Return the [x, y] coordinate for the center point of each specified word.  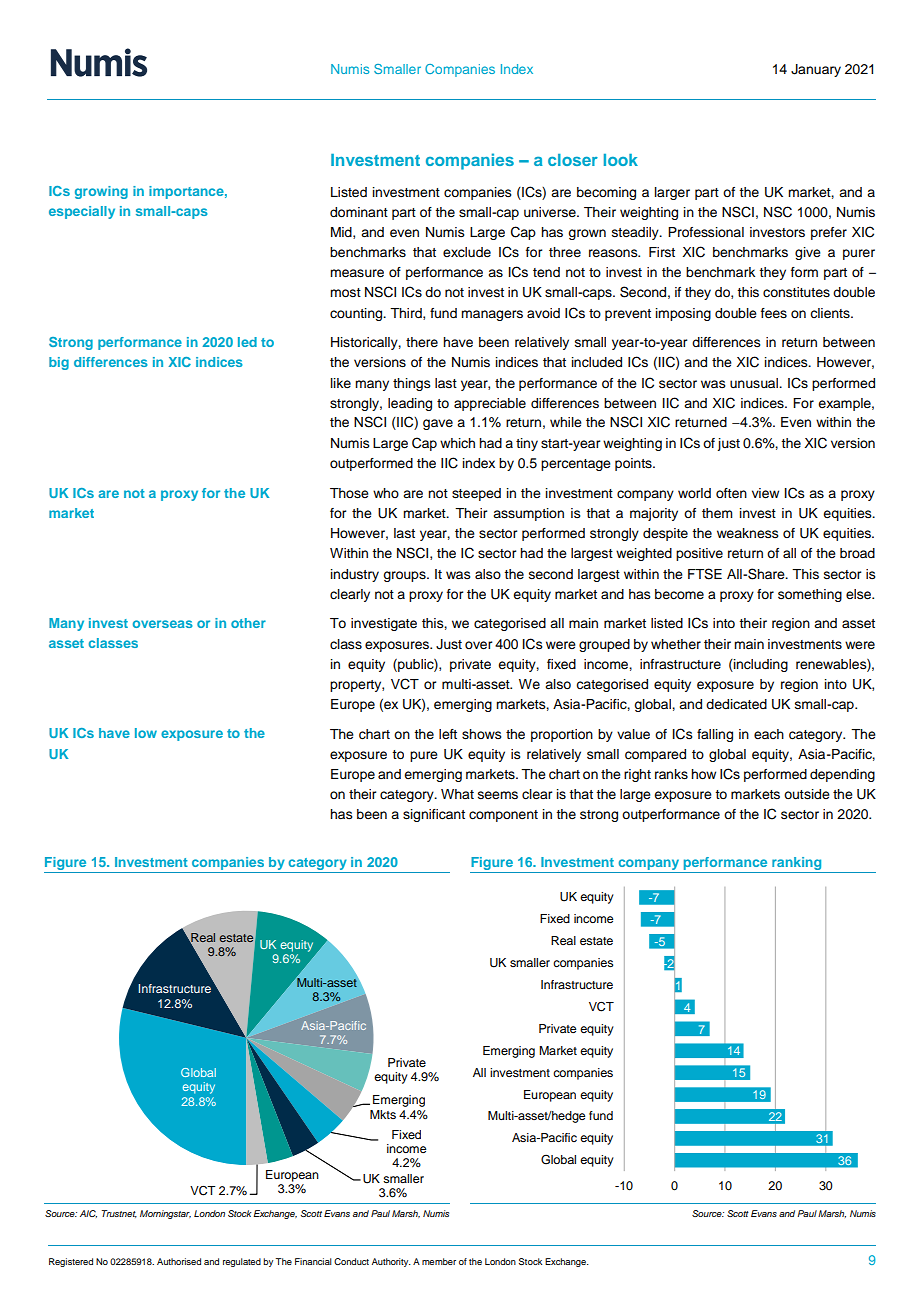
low [146, 733]
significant [434, 815]
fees [774, 313]
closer [573, 160]
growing [101, 192]
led [247, 342]
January [816, 70]
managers [492, 315]
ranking [797, 865]
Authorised [179, 1261]
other [248, 623]
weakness [748, 533]
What [457, 794]
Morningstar [165, 1214]
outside [807, 794]
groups [405, 576]
